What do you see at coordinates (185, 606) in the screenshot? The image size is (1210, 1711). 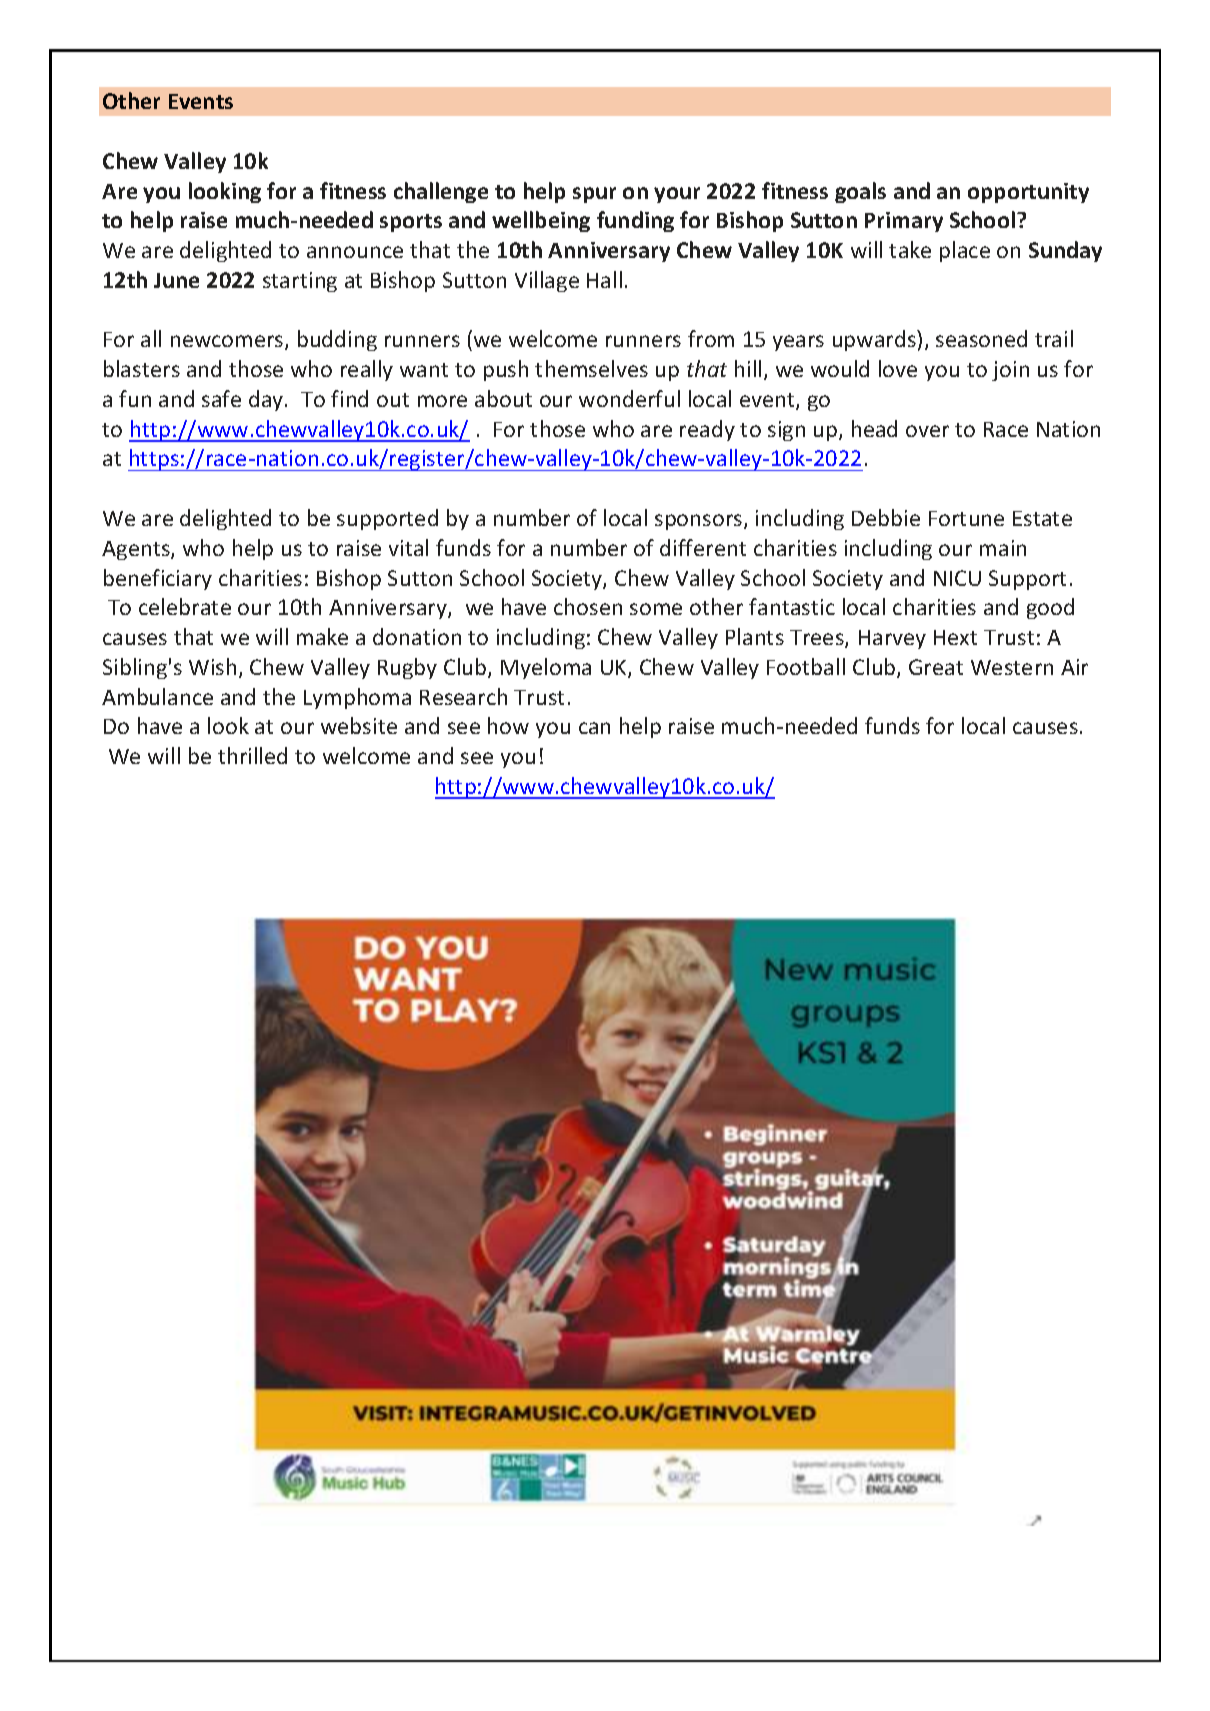 I see `celebrate` at bounding box center [185, 606].
